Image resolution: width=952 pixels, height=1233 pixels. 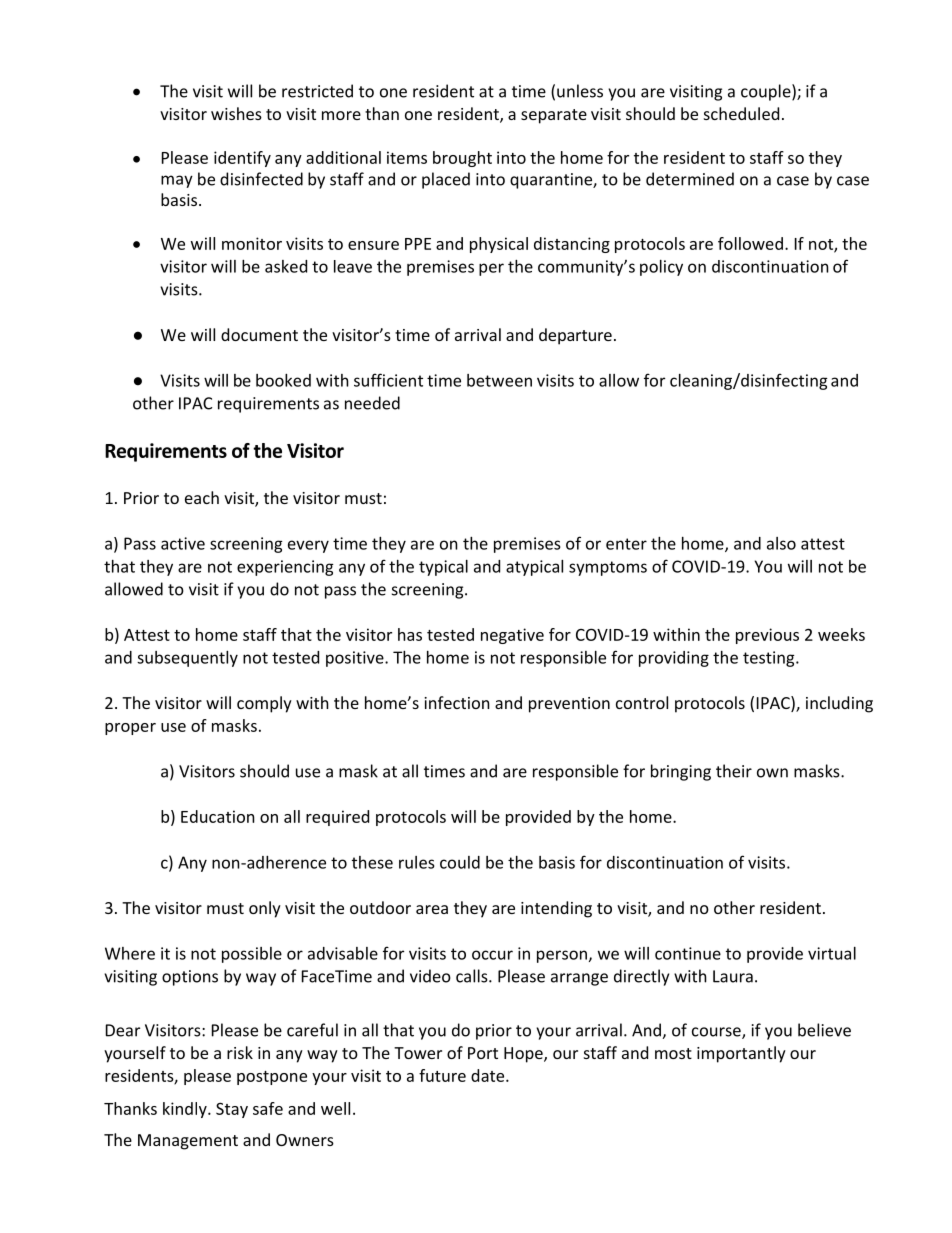 What do you see at coordinates (187, 659) in the screenshot?
I see `subsequently` at bounding box center [187, 659].
